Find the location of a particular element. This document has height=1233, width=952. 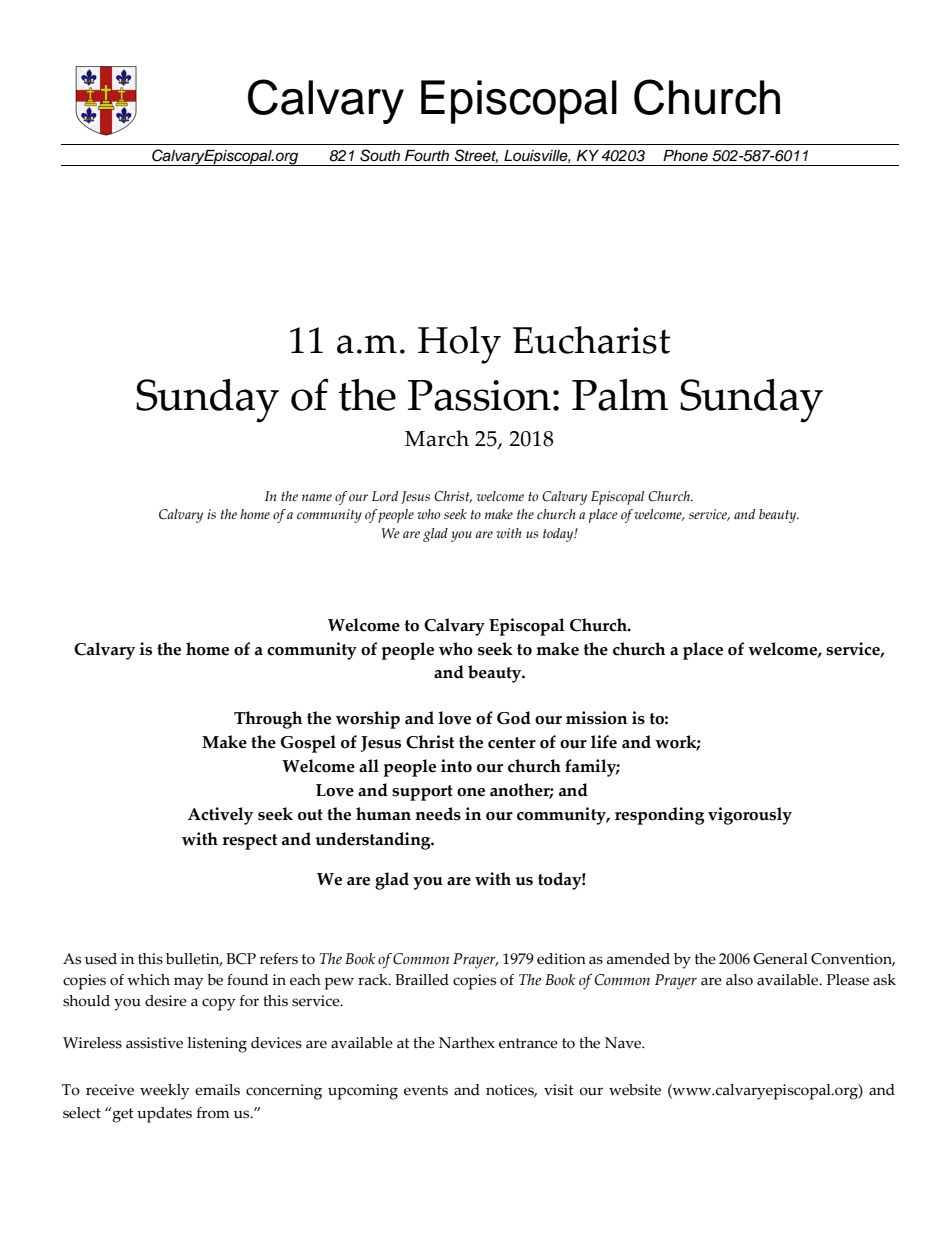

God is located at coordinates (514, 718).
